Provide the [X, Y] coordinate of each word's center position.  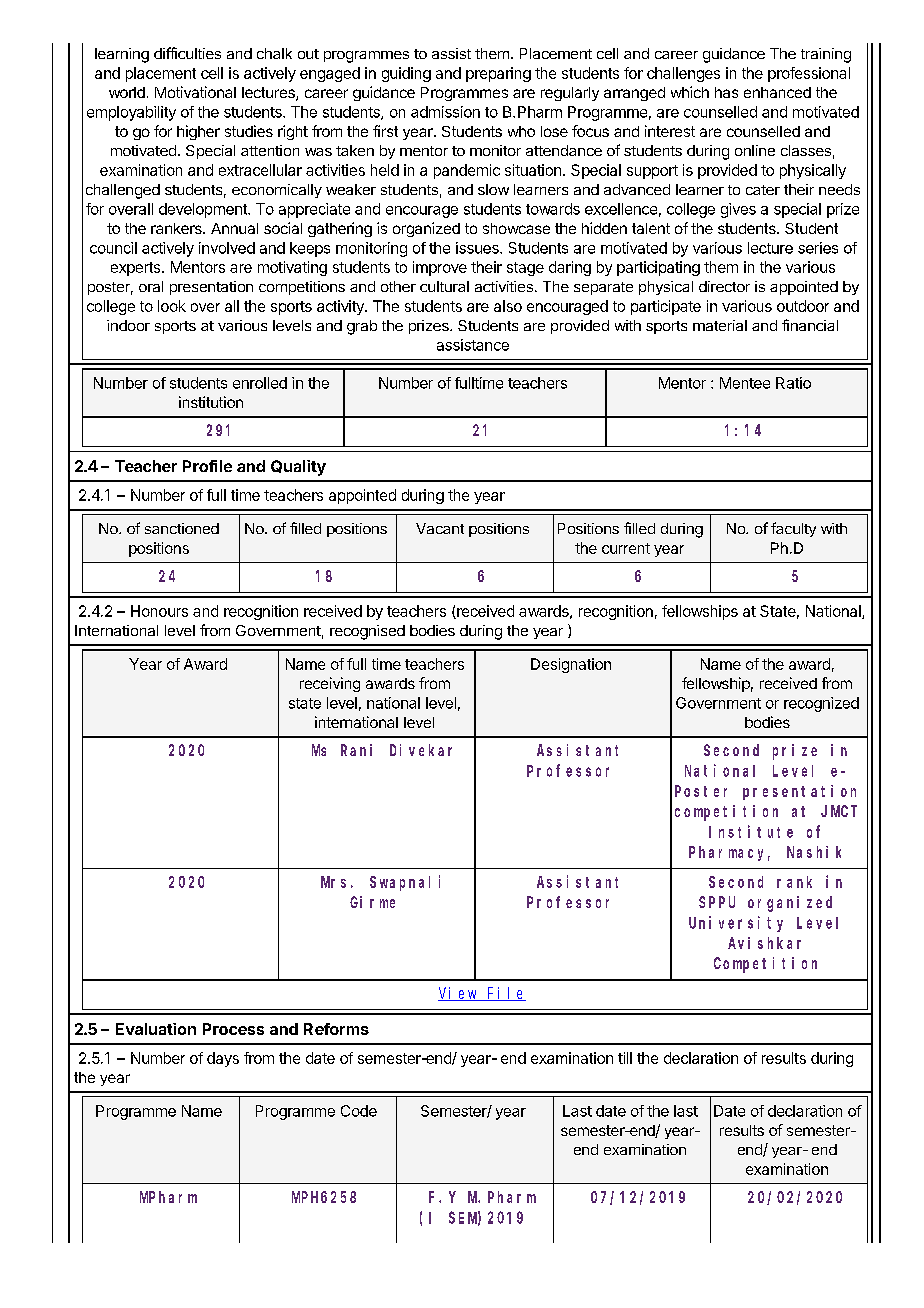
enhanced [777, 92]
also [508, 306]
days [223, 1059]
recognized [821, 704]
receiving [330, 684]
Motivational [195, 92]
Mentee [745, 383]
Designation [571, 665]
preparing [498, 74]
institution [211, 402]
